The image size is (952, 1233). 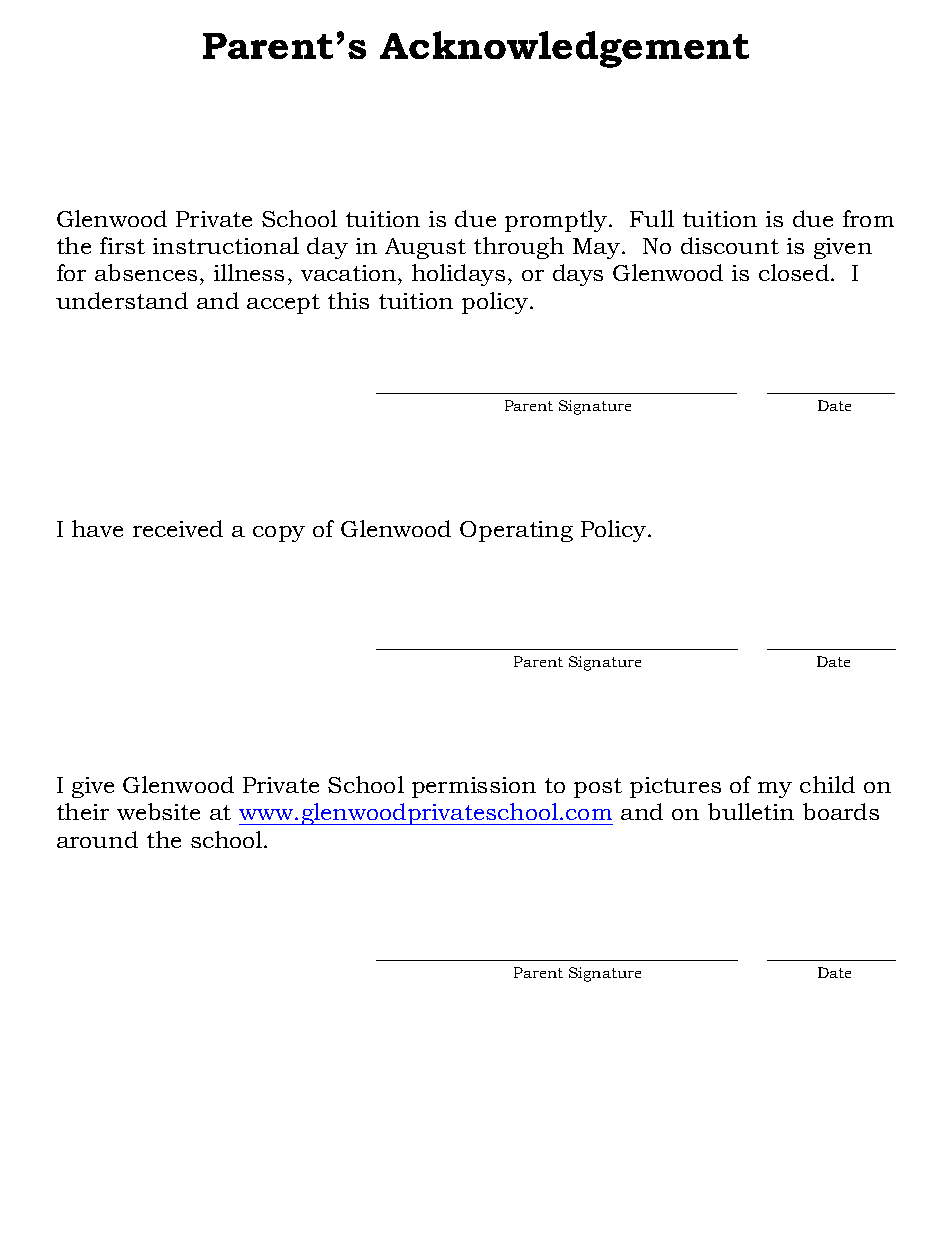 What do you see at coordinates (474, 787) in the page?
I see `permission` at bounding box center [474, 787].
